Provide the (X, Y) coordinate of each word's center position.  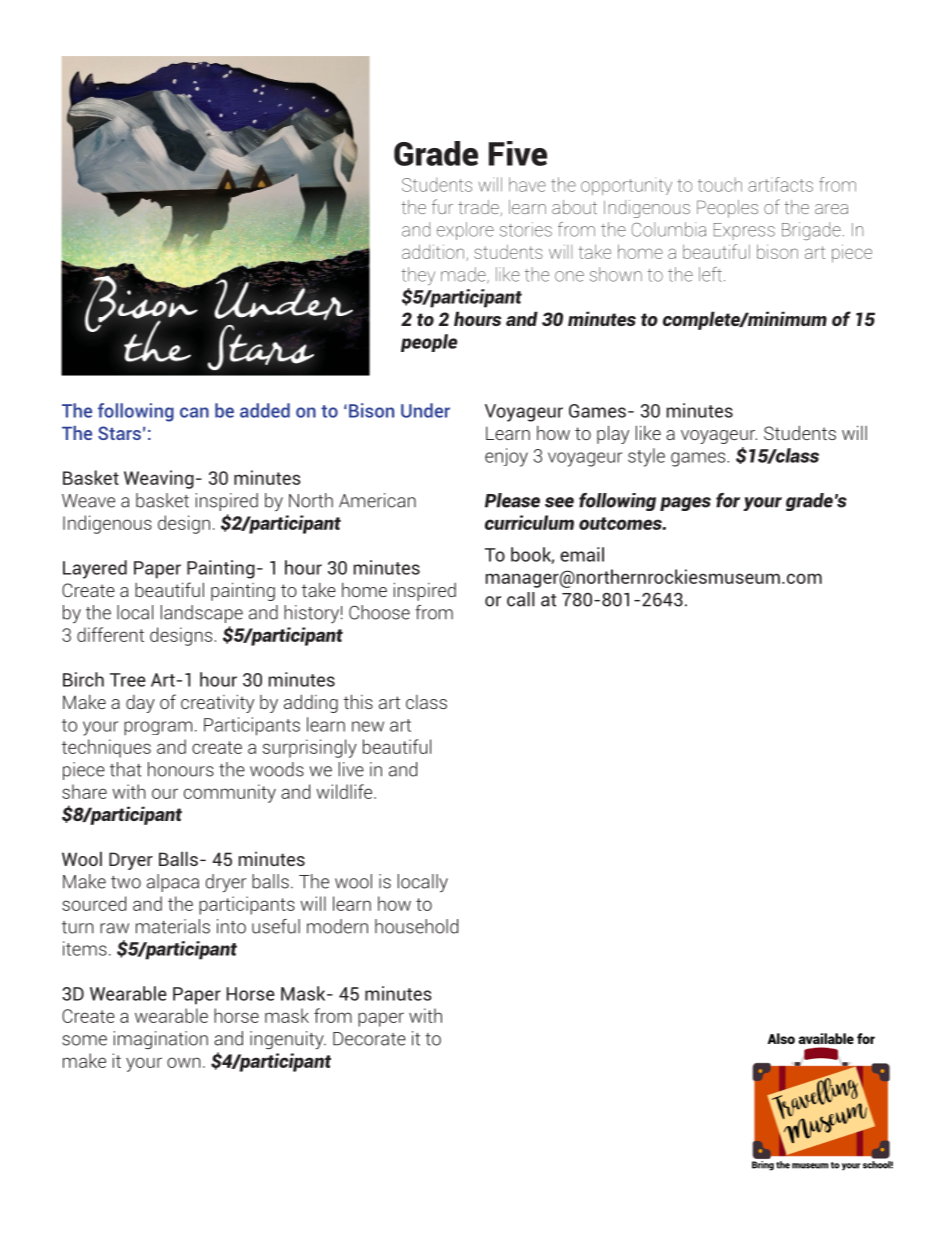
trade (479, 208)
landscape (202, 614)
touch (720, 184)
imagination (161, 1040)
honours (181, 769)
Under (425, 410)
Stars (119, 433)
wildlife (345, 791)
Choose (379, 612)
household (416, 926)
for (728, 500)
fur (442, 206)
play (613, 435)
